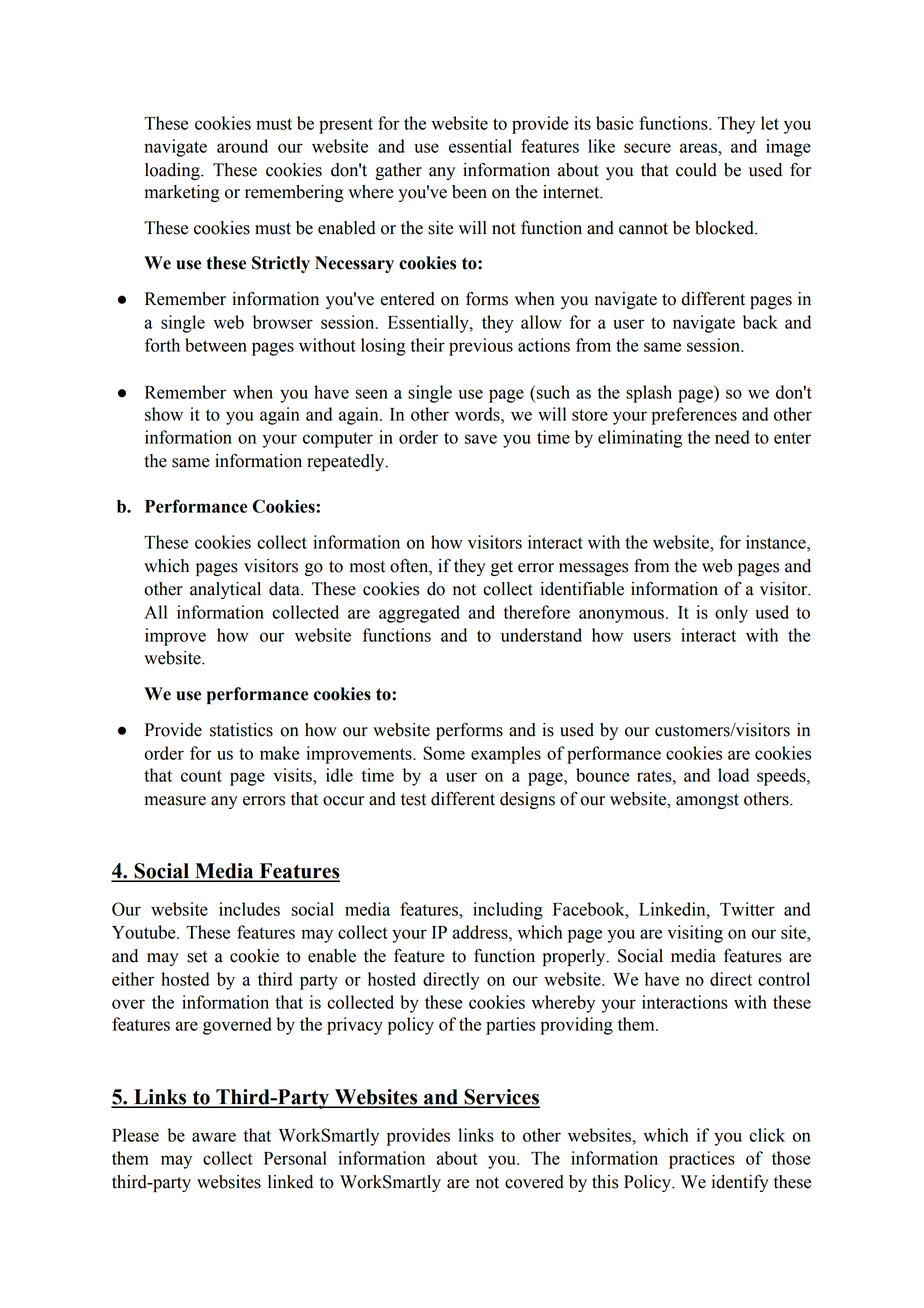 The width and height of the screenshot is (924, 1308). Describe the element at coordinates (249, 909) in the screenshot. I see `includes` at that location.
